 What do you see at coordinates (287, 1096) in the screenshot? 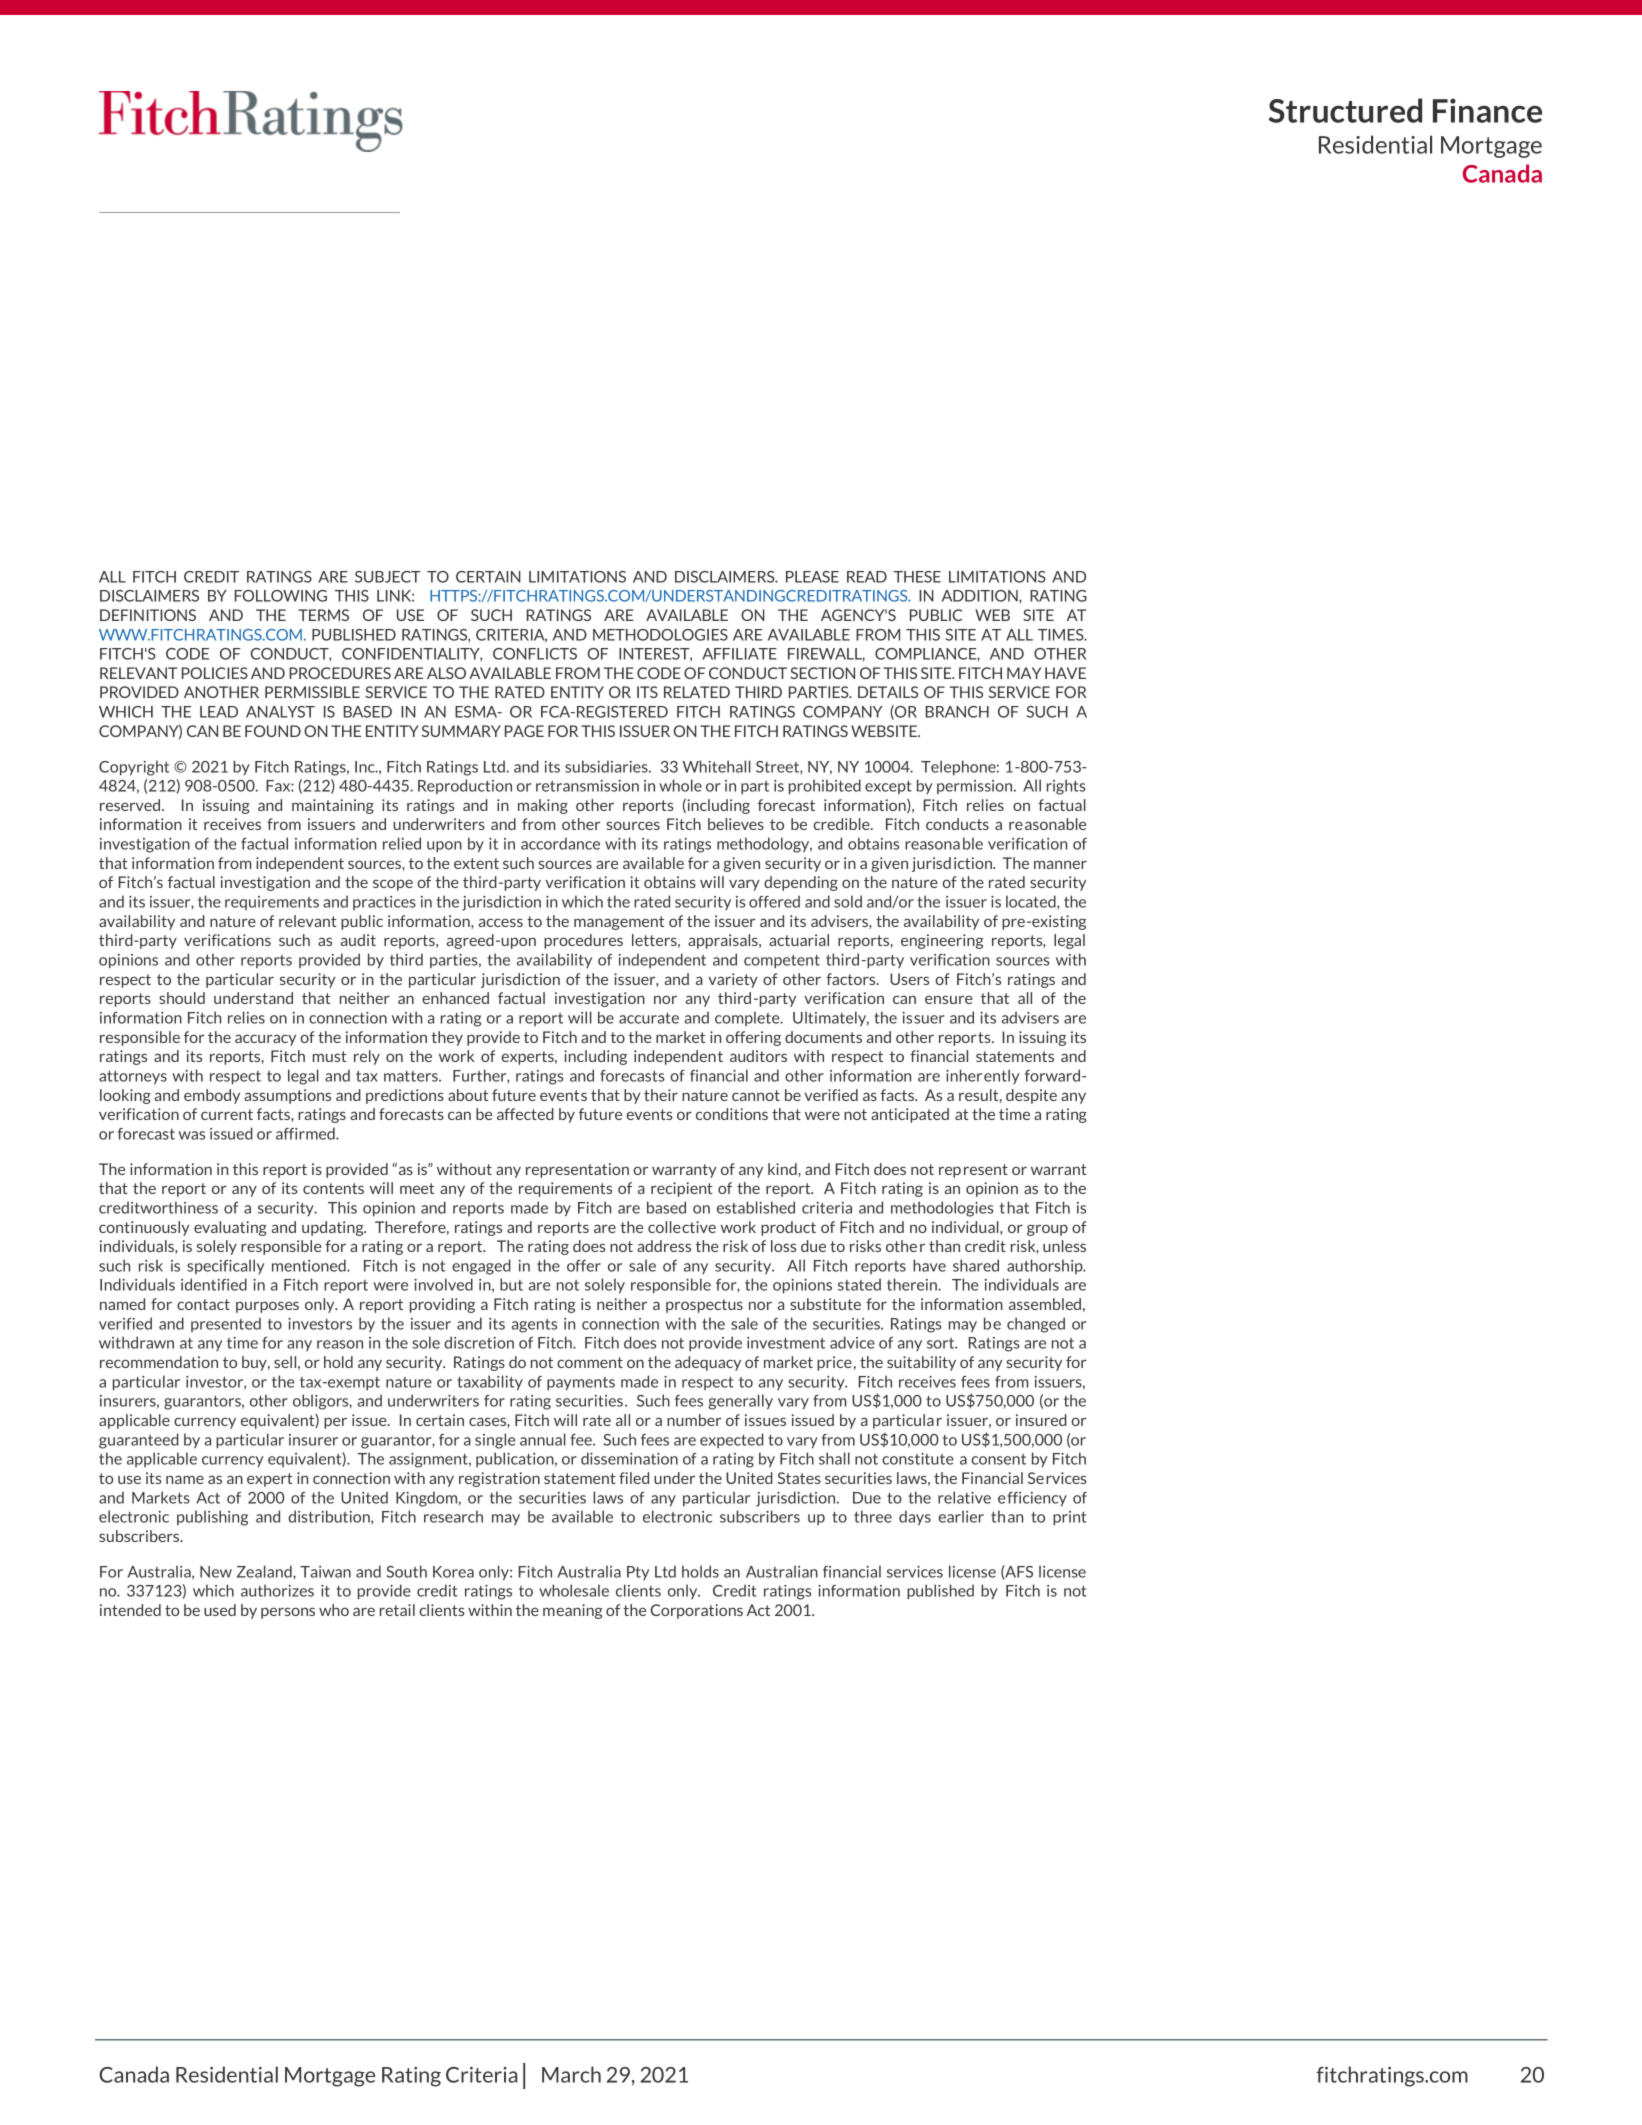
I see `assumptions` at bounding box center [287, 1096].
